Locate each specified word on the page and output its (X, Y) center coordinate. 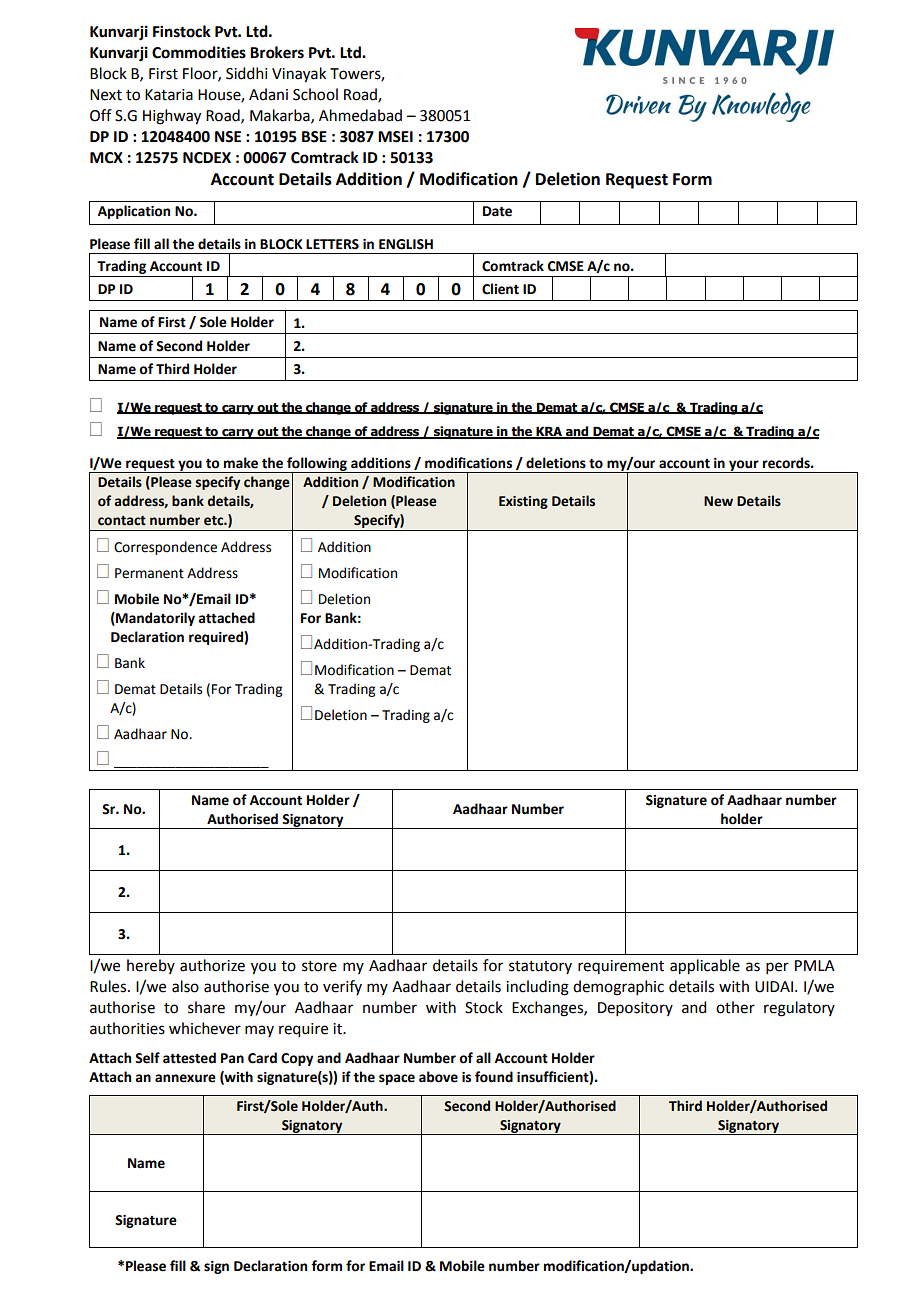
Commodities (199, 52)
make (241, 463)
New (718, 501)
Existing (523, 502)
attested (189, 1058)
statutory (540, 967)
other (735, 1007)
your (744, 466)
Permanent (149, 573)
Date (497, 211)
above (438, 1077)
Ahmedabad (360, 115)
